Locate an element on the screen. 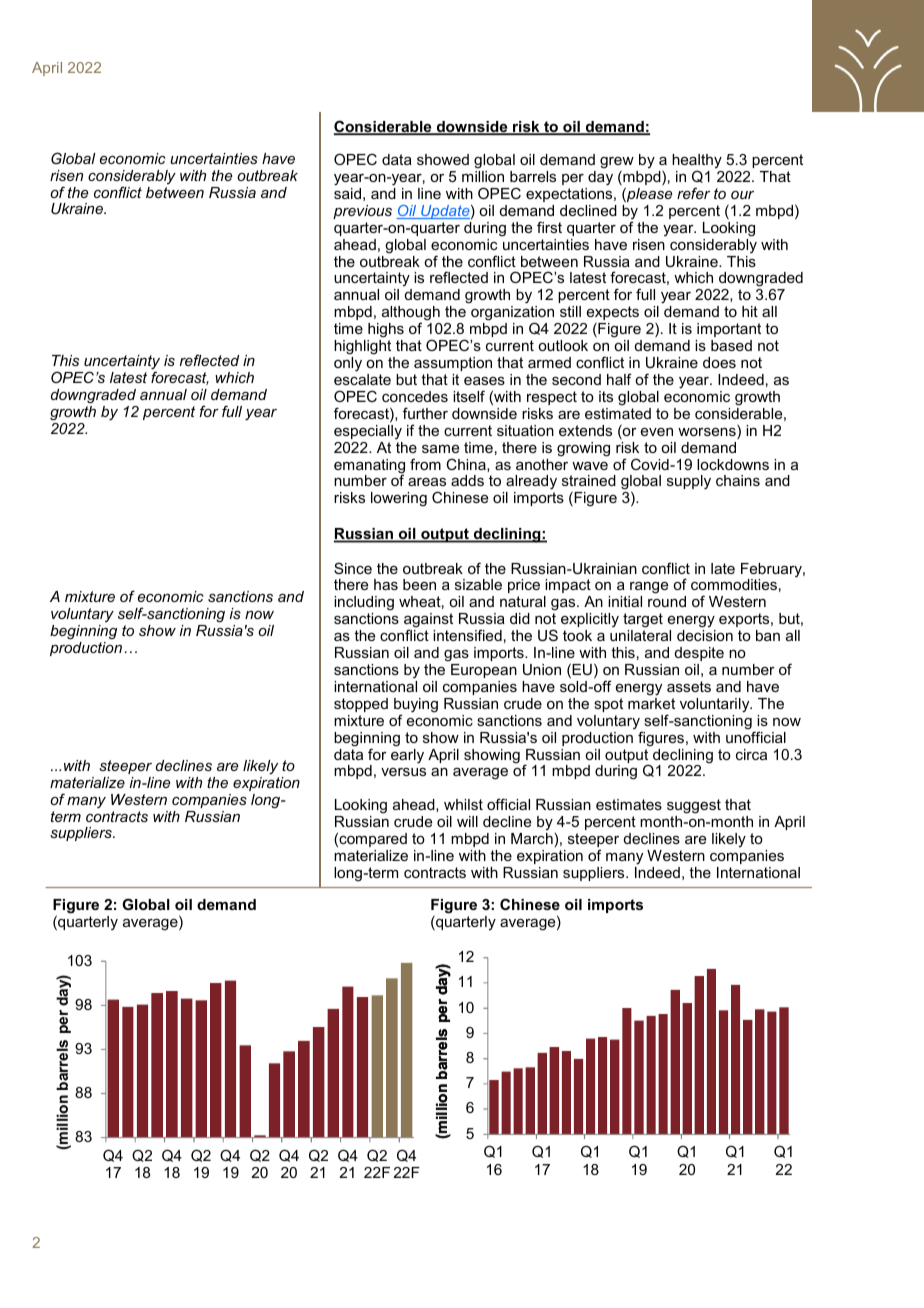 The image size is (924, 1308). does is located at coordinates (719, 362).
